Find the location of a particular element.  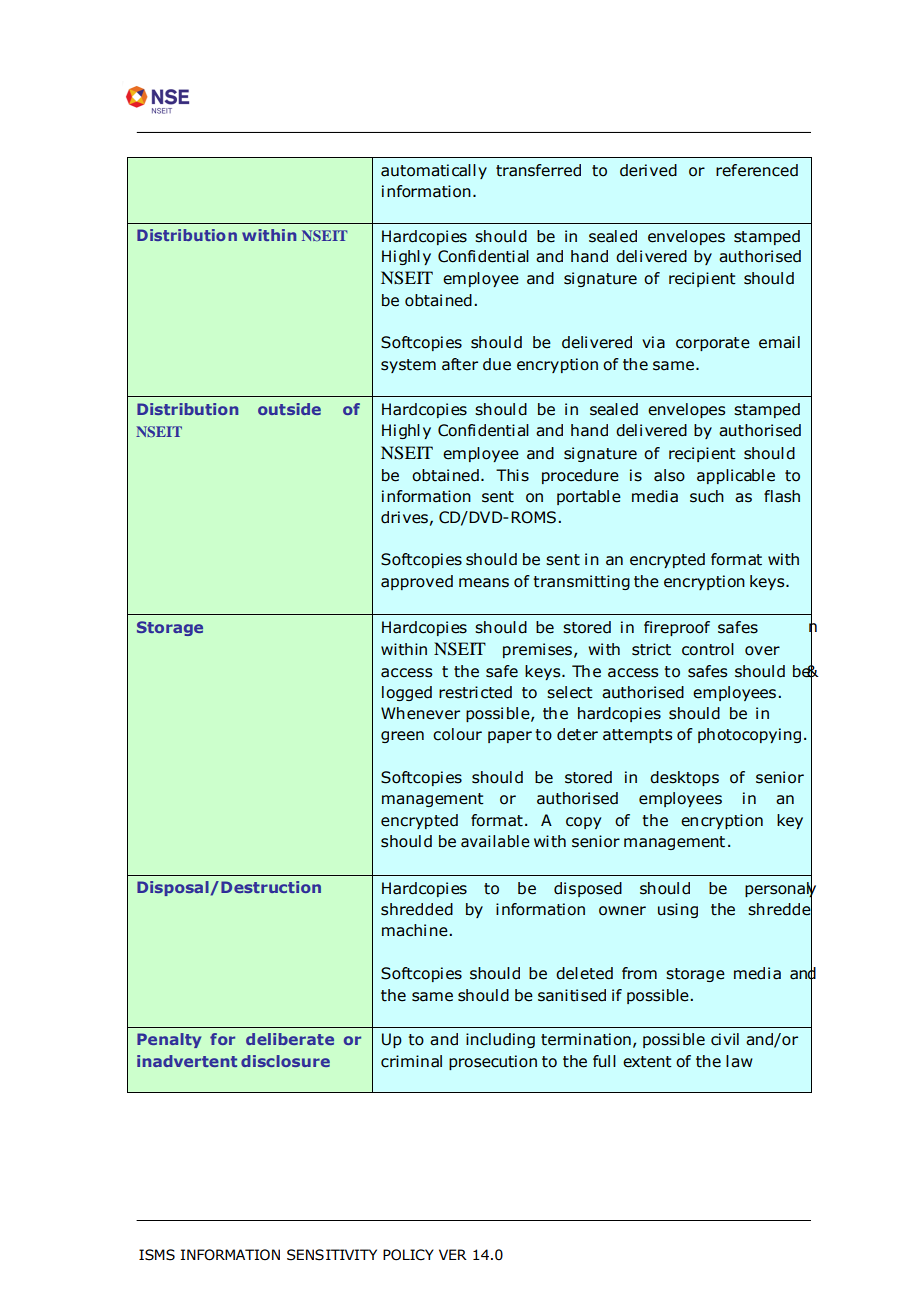

referenced is located at coordinates (757, 170).
